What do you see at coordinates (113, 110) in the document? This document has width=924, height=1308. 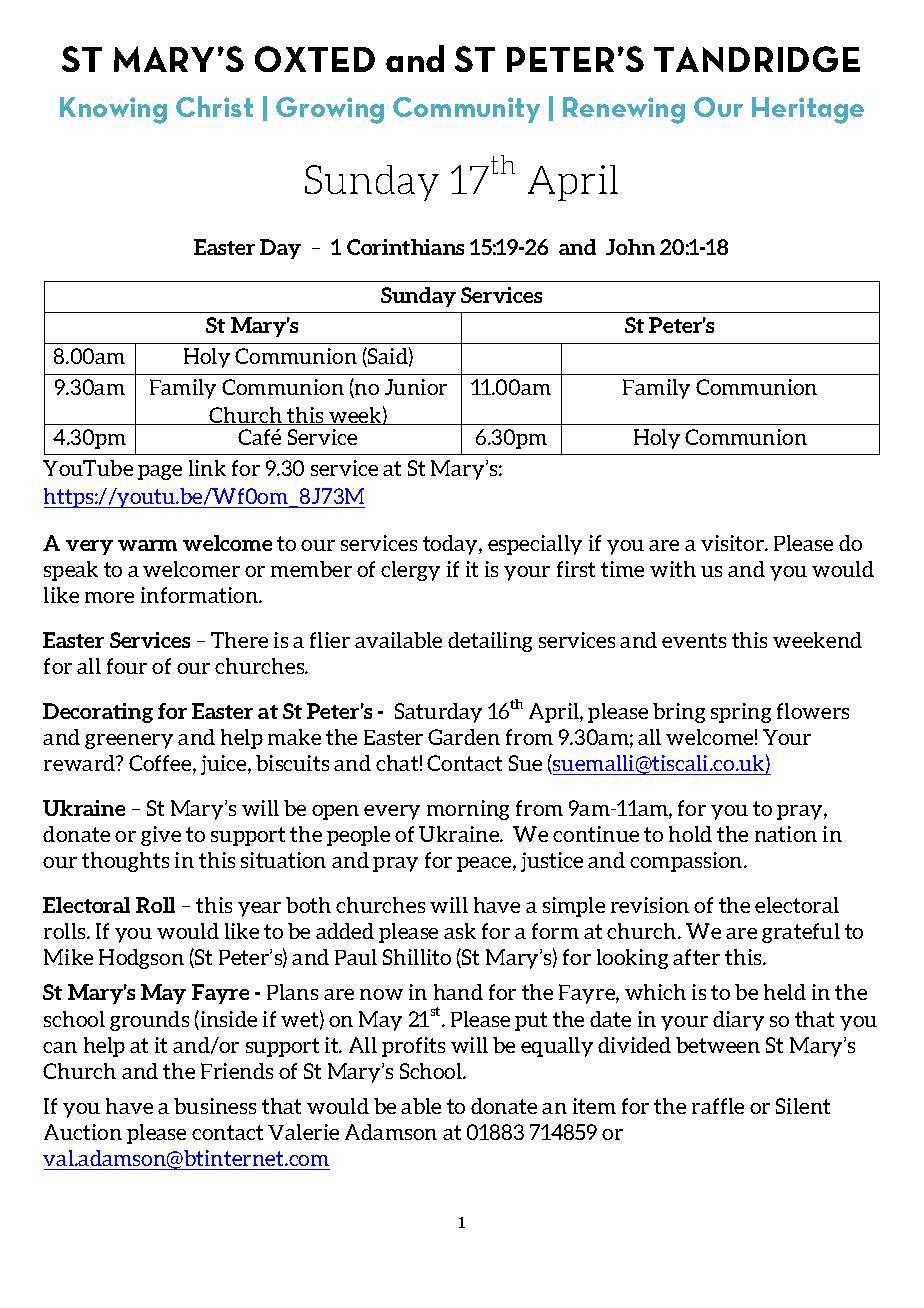 I see `Knowing` at bounding box center [113, 110].
